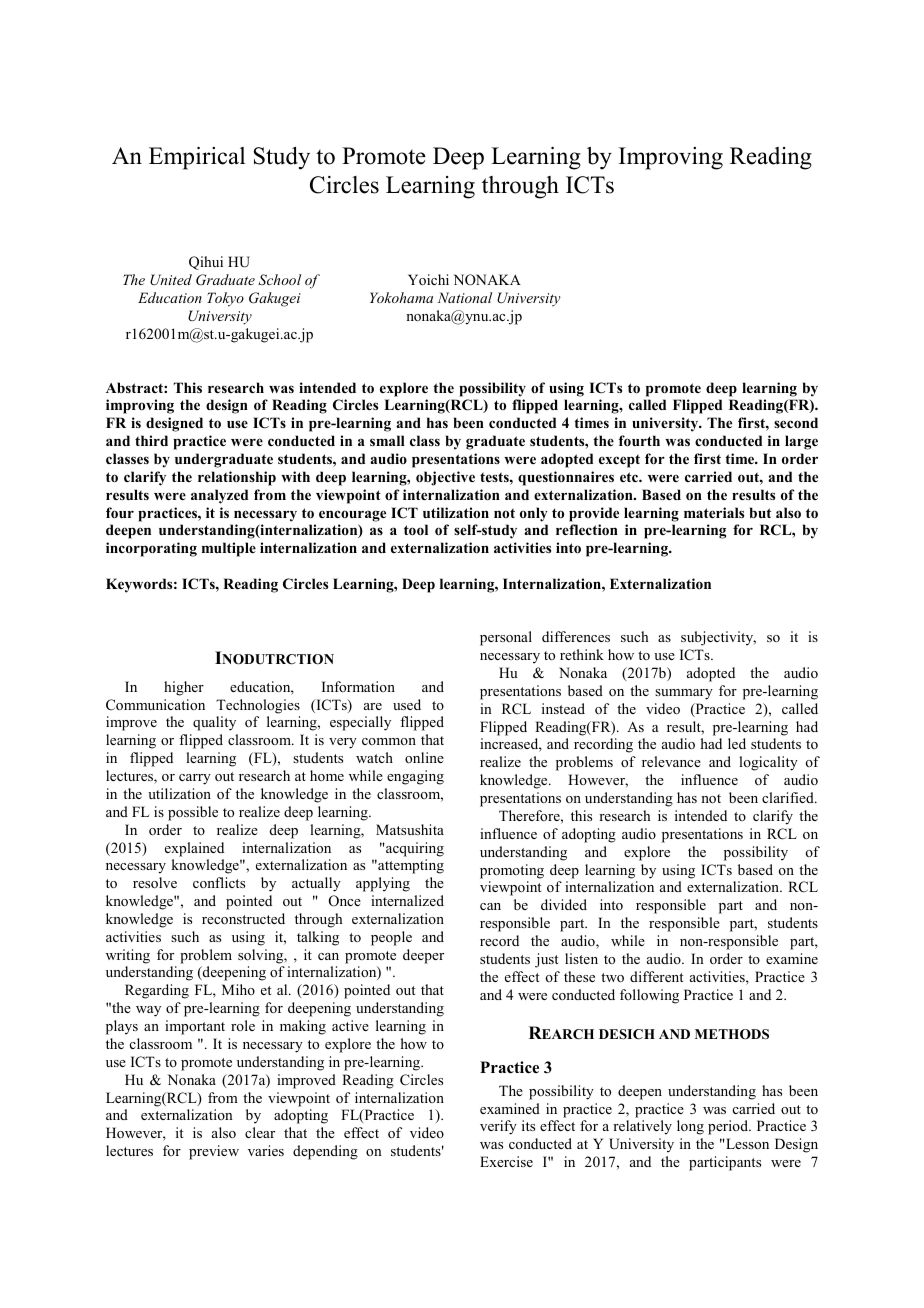 The image size is (924, 1308). Describe the element at coordinates (465, 297) in the document. I see `National` at that location.
